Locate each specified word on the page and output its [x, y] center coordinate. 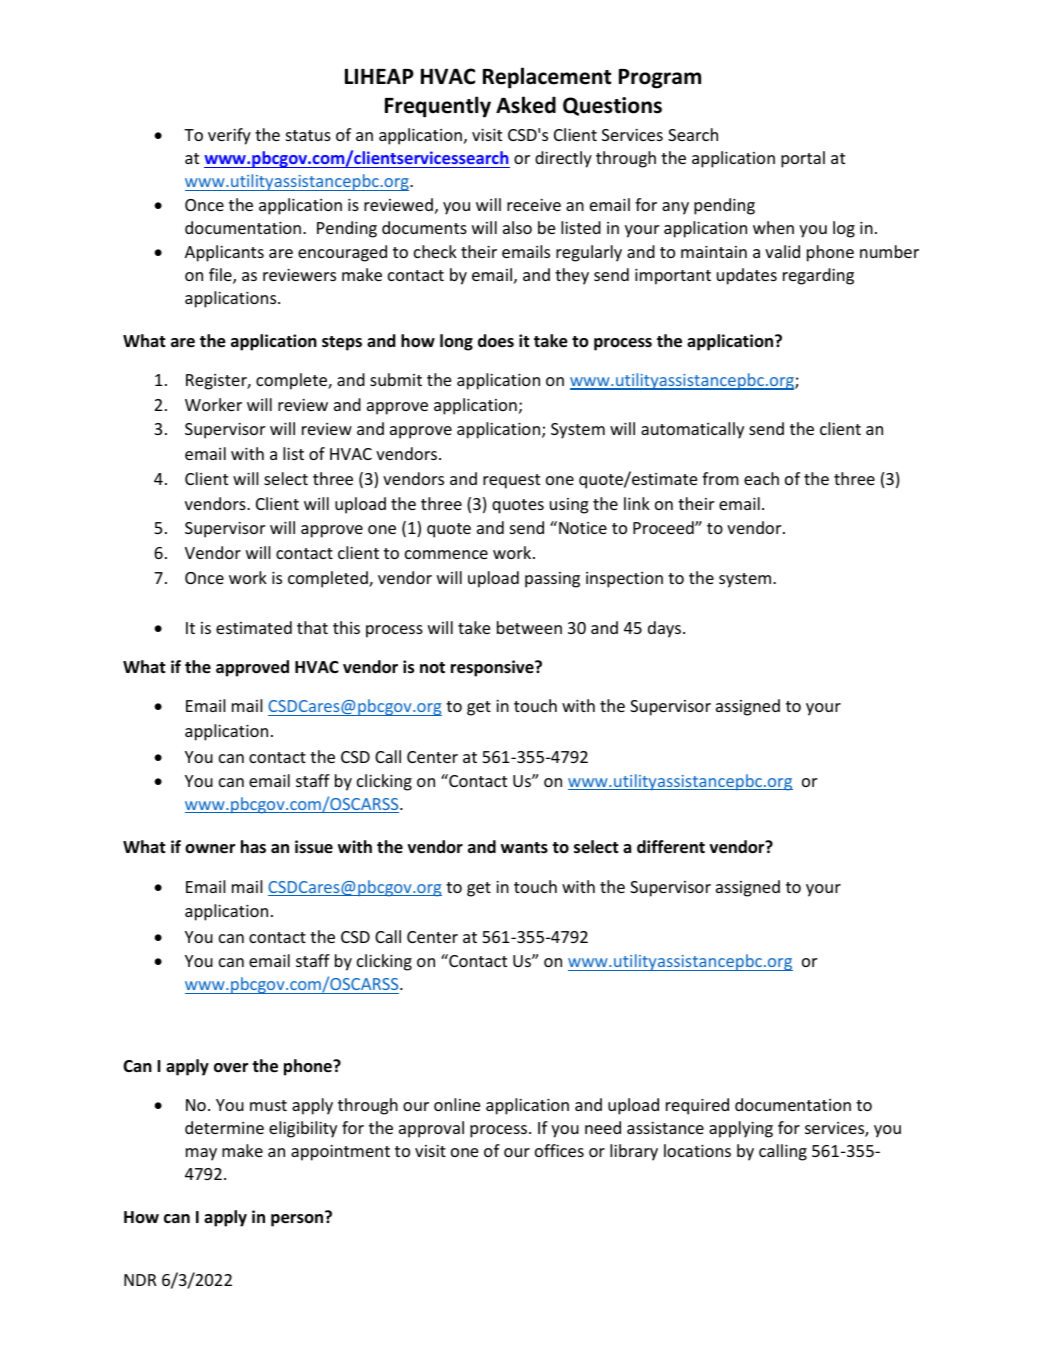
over [231, 1068]
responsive [493, 668]
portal [803, 159]
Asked [526, 105]
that [312, 627]
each [761, 478]
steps [342, 343]
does [496, 341]
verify [229, 136]
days [664, 629]
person [298, 1219]
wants [524, 847]
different [671, 847]
